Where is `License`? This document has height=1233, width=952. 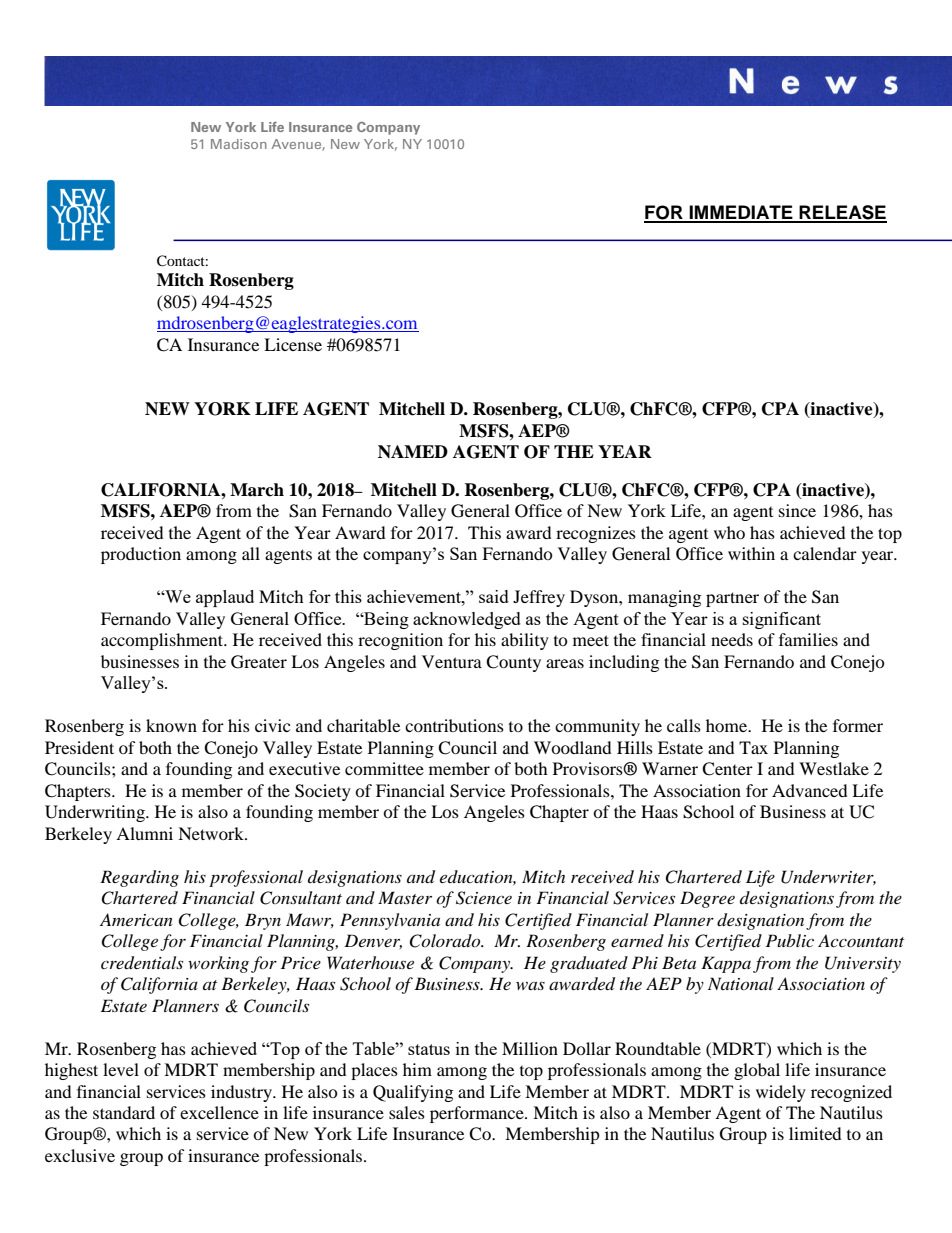
License is located at coordinates (293, 344).
